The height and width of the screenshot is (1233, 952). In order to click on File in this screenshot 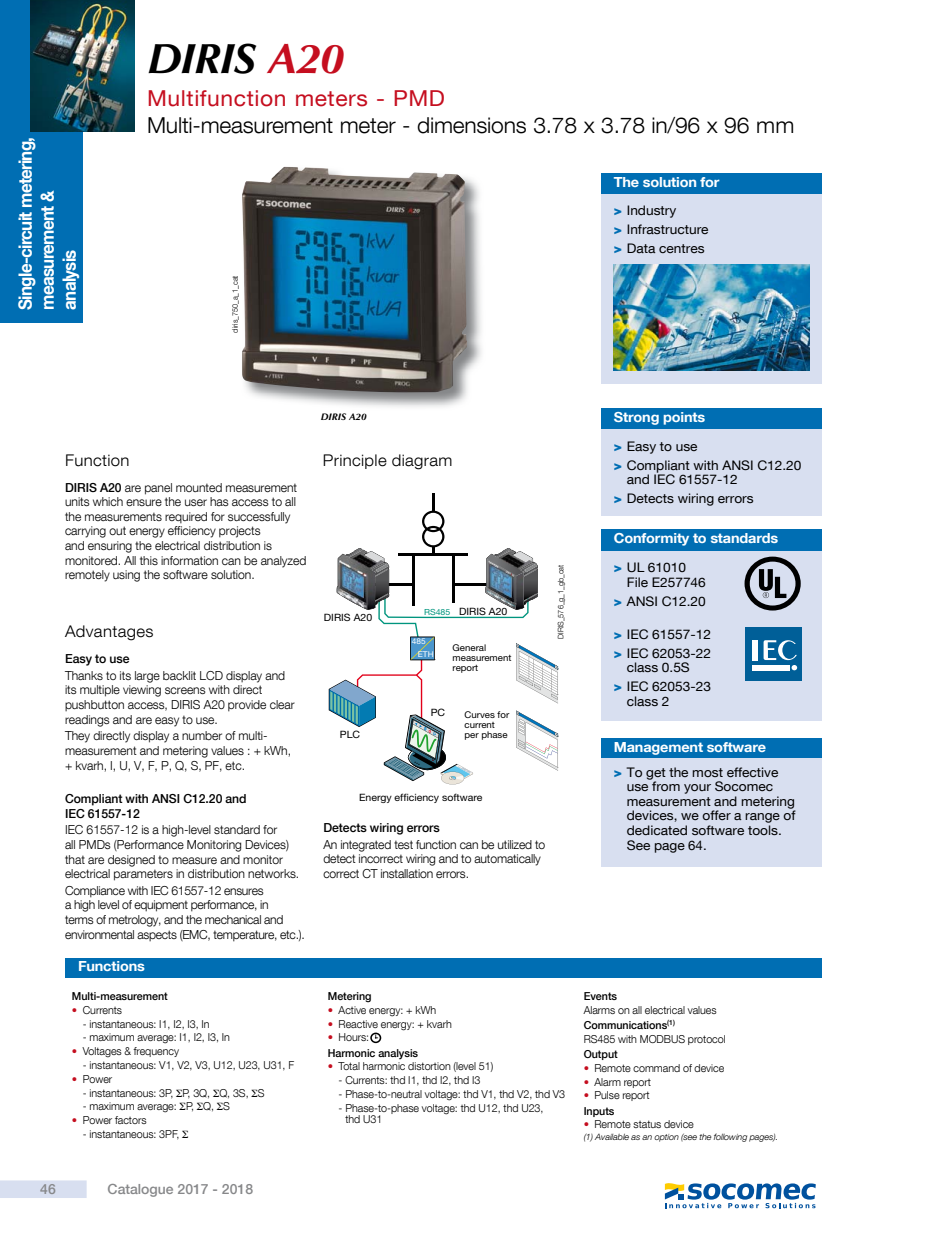, I will do `click(637, 582)`.
